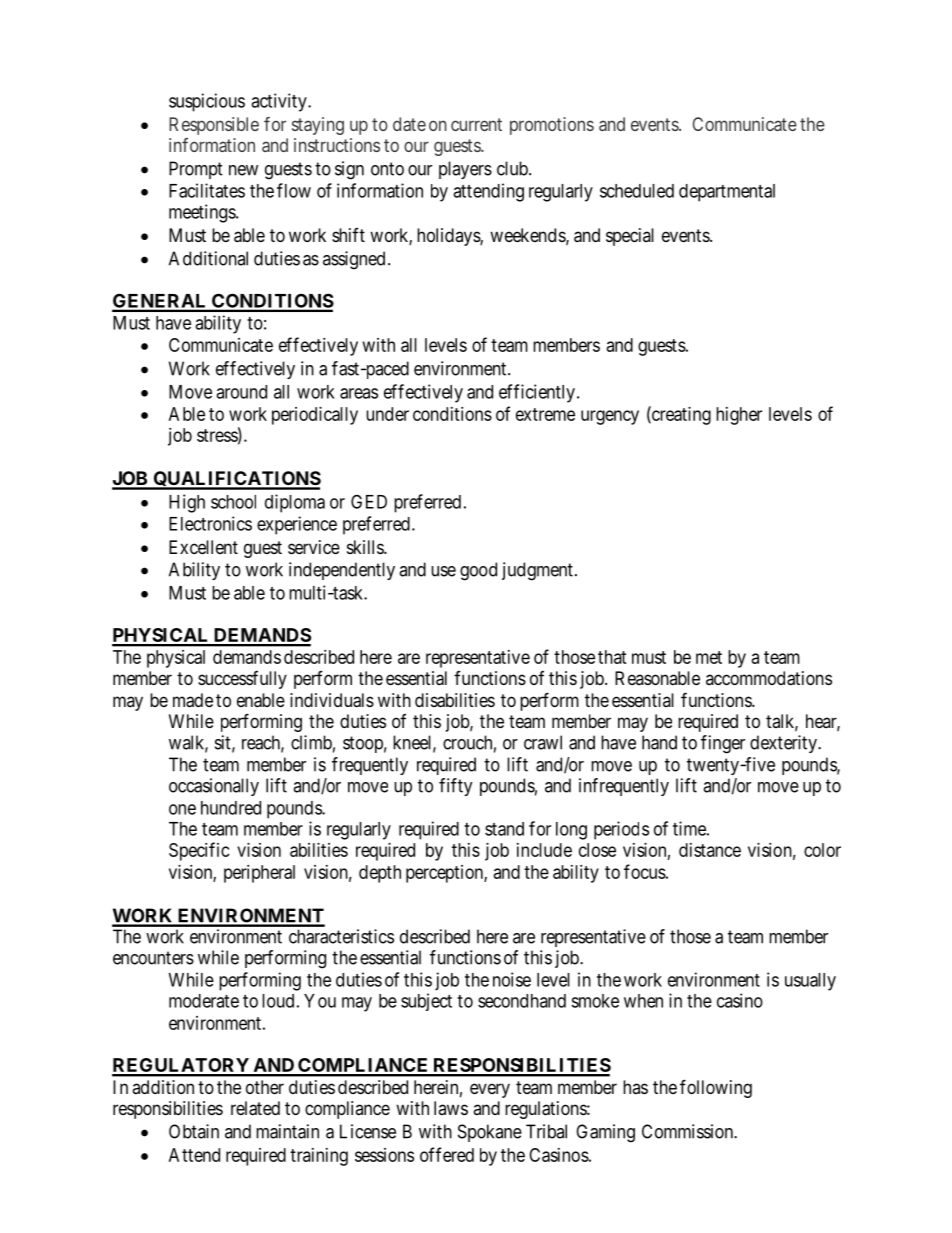 The image size is (952, 1233). What do you see at coordinates (478, 571) in the page?
I see `good` at bounding box center [478, 571].
